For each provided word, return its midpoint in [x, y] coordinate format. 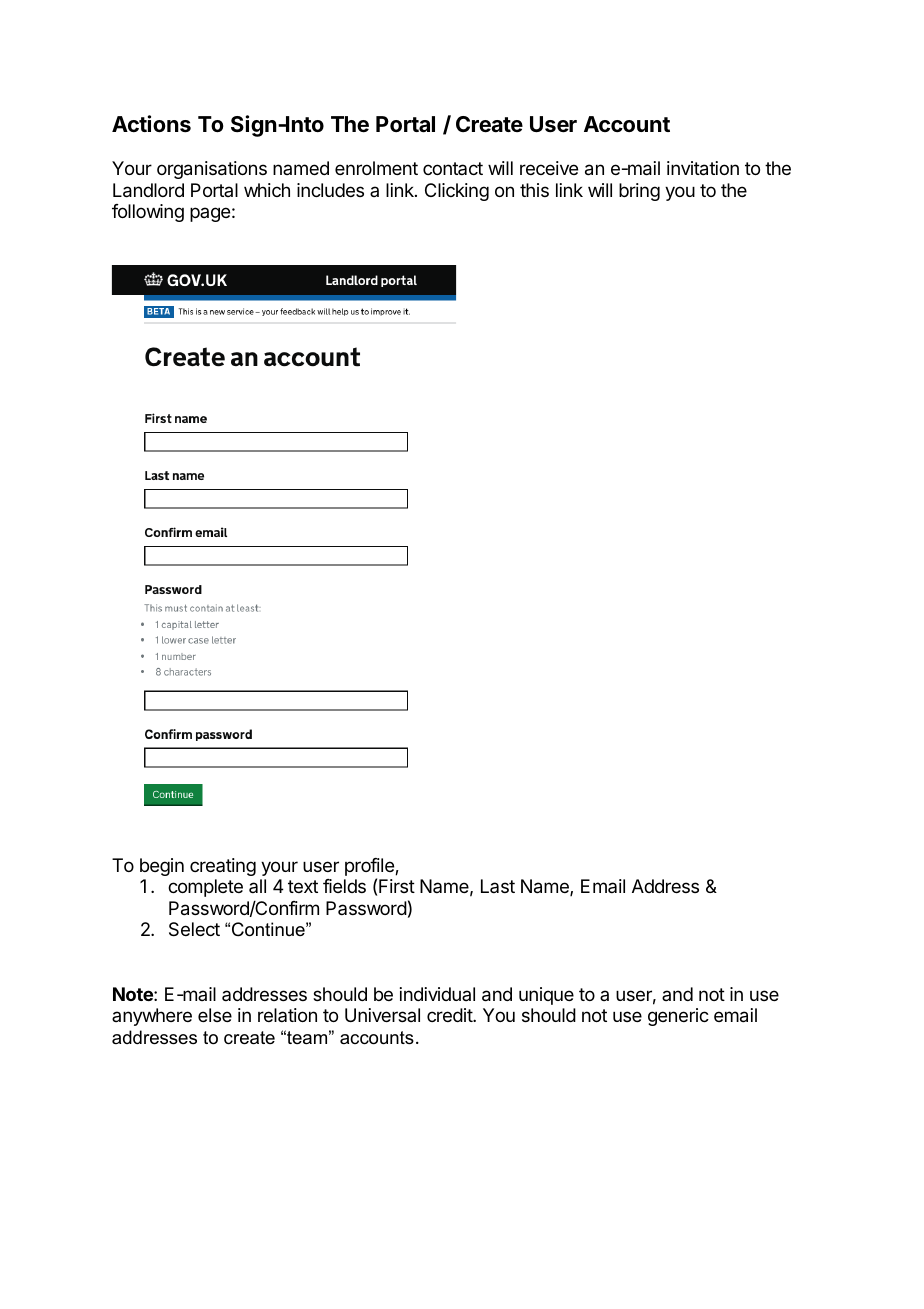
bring [639, 192]
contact [453, 168]
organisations [212, 170]
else [215, 1015]
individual [437, 994]
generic [678, 1017]
